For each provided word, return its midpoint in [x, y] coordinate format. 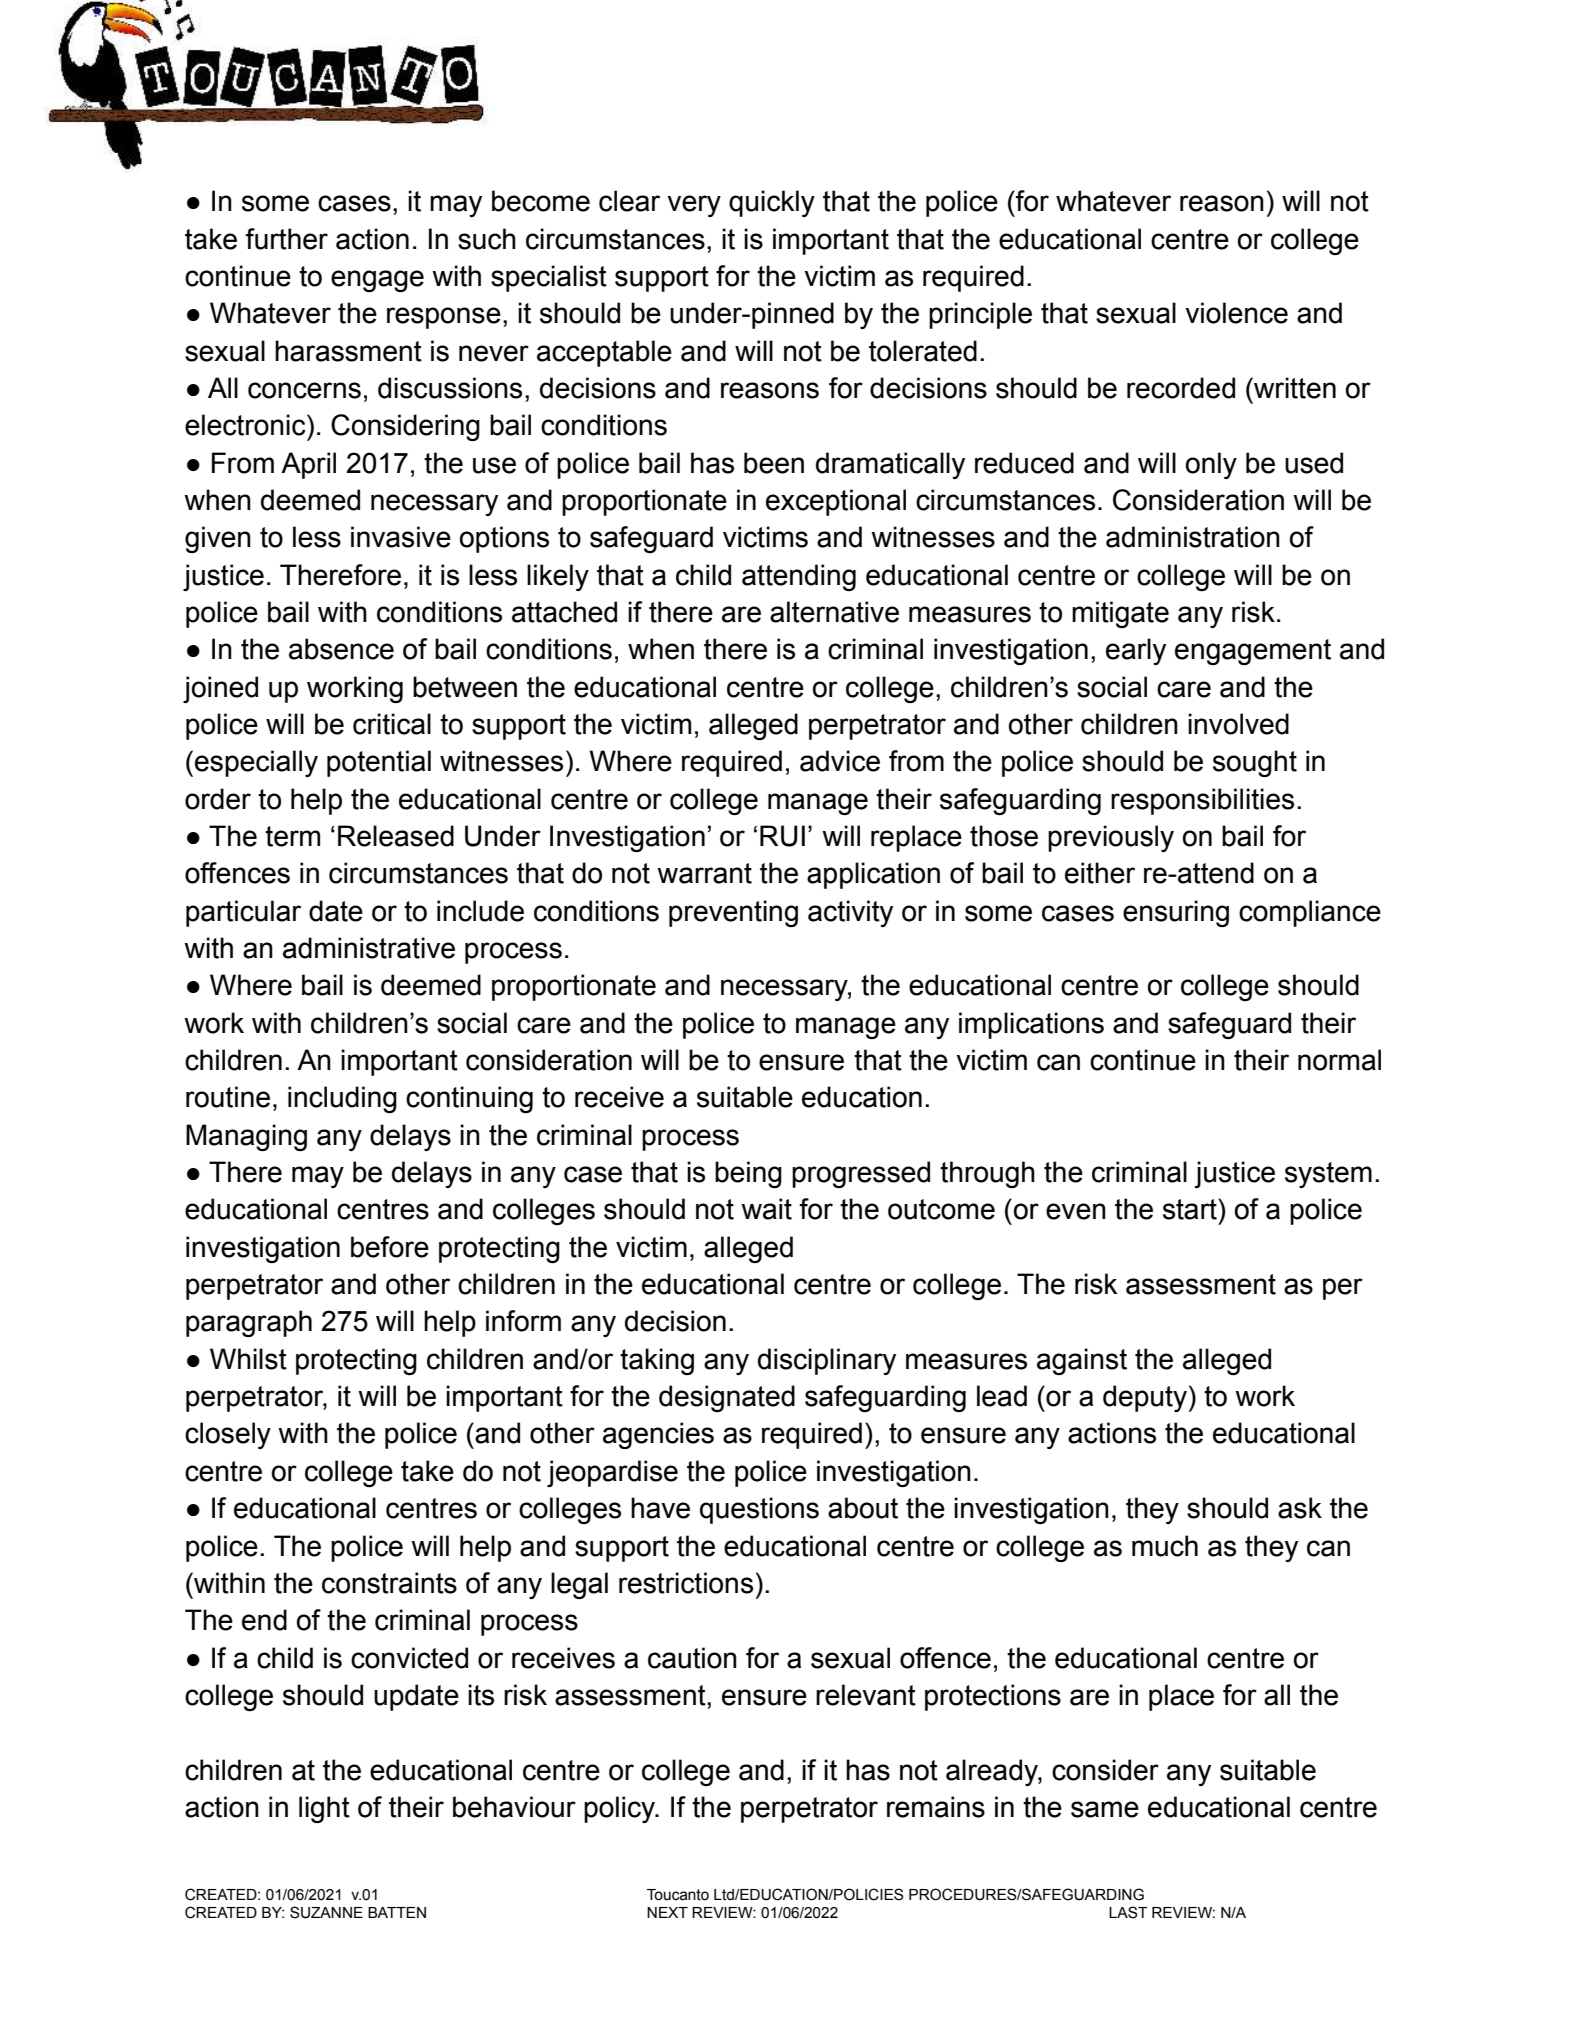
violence [1236, 313]
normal [1339, 1060]
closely [228, 1435]
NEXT [667, 1912]
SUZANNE [326, 1912]
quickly [772, 203]
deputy [1145, 1398]
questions [759, 1510]
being [748, 1174]
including [342, 1099]
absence [341, 649]
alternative [834, 612]
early [1136, 651]
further [286, 239]
